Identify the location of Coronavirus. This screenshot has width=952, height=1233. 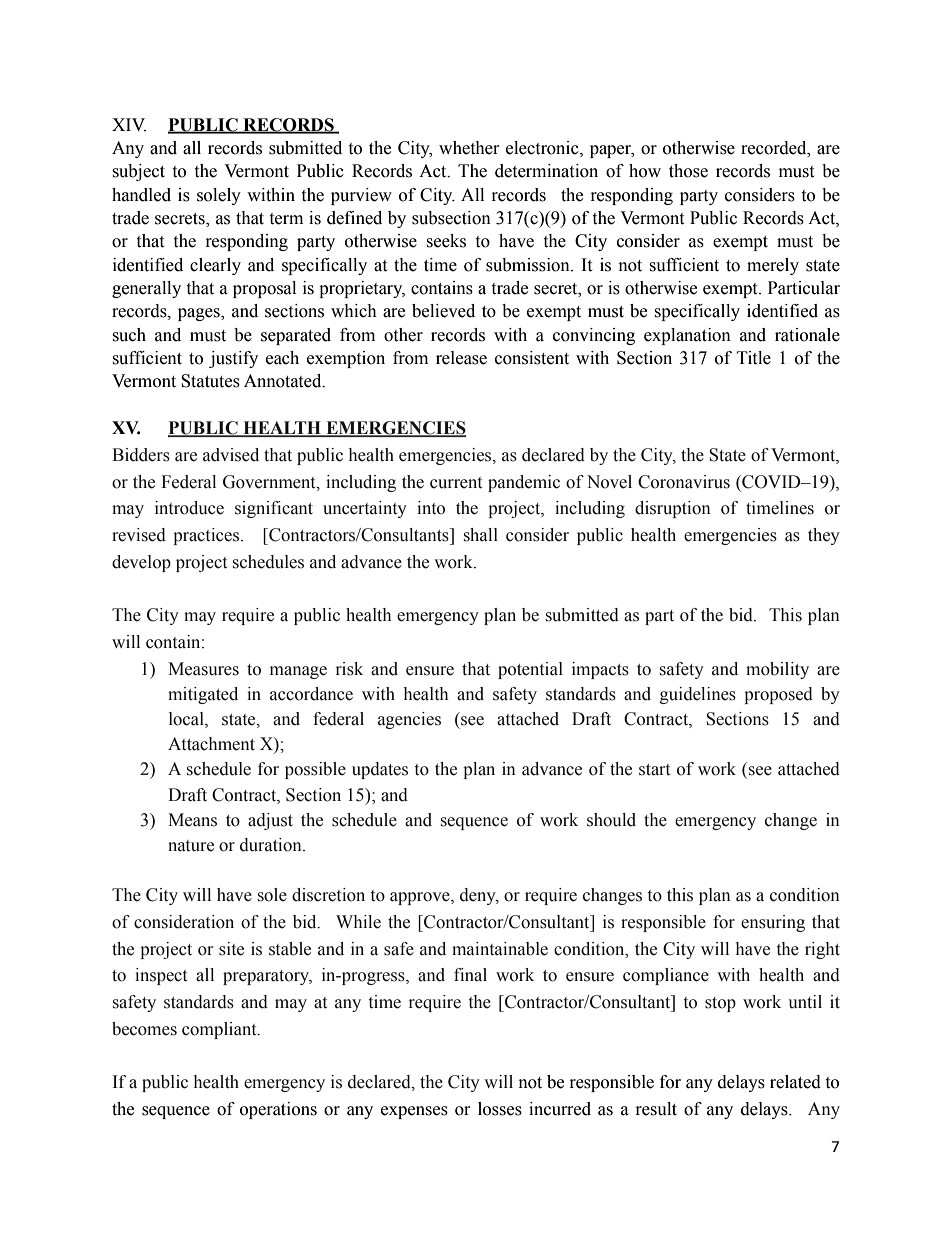
(684, 482).
